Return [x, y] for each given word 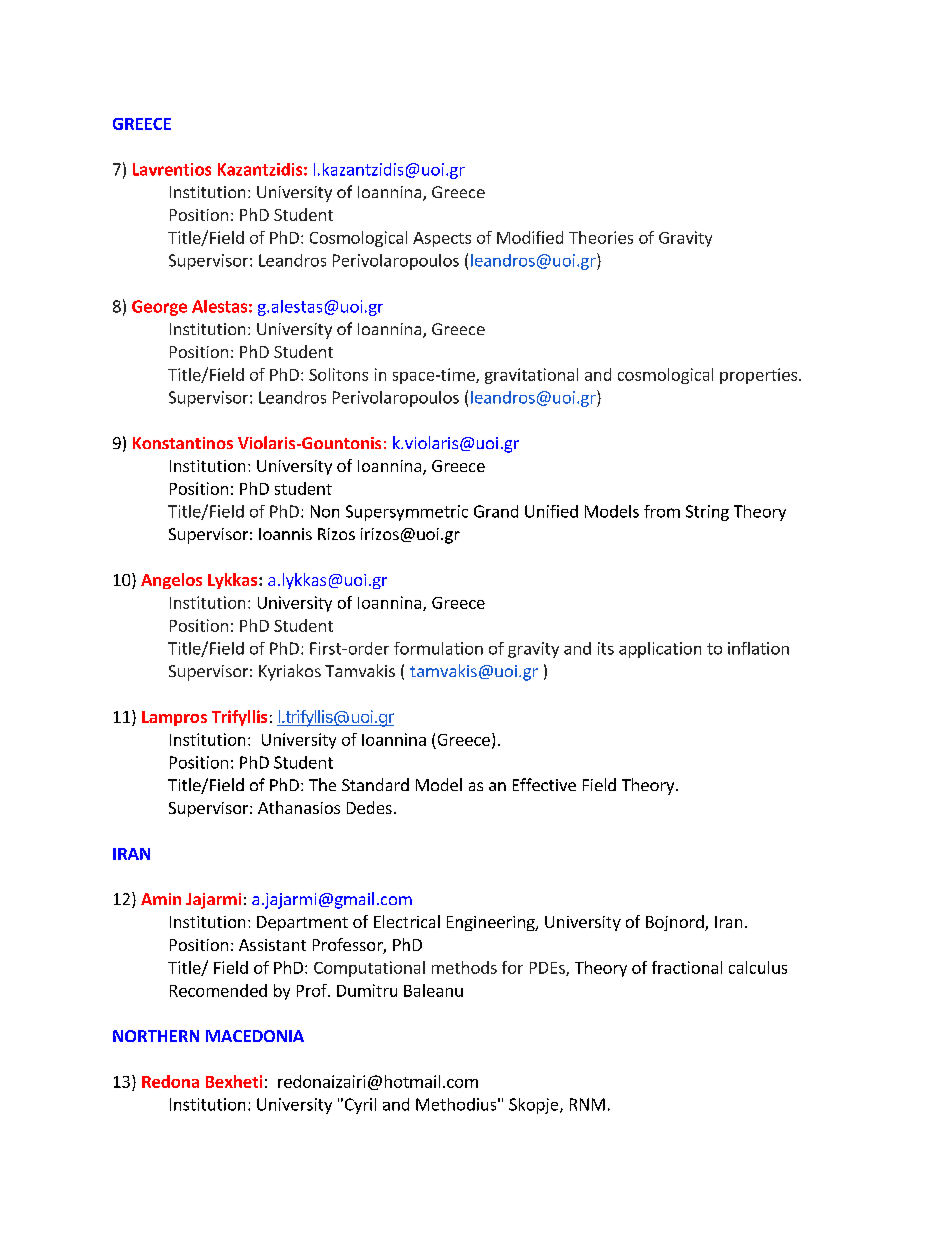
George [159, 308]
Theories [601, 237]
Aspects [442, 239]
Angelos [171, 581]
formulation [438, 648]
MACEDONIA [255, 1036]
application [660, 650]
